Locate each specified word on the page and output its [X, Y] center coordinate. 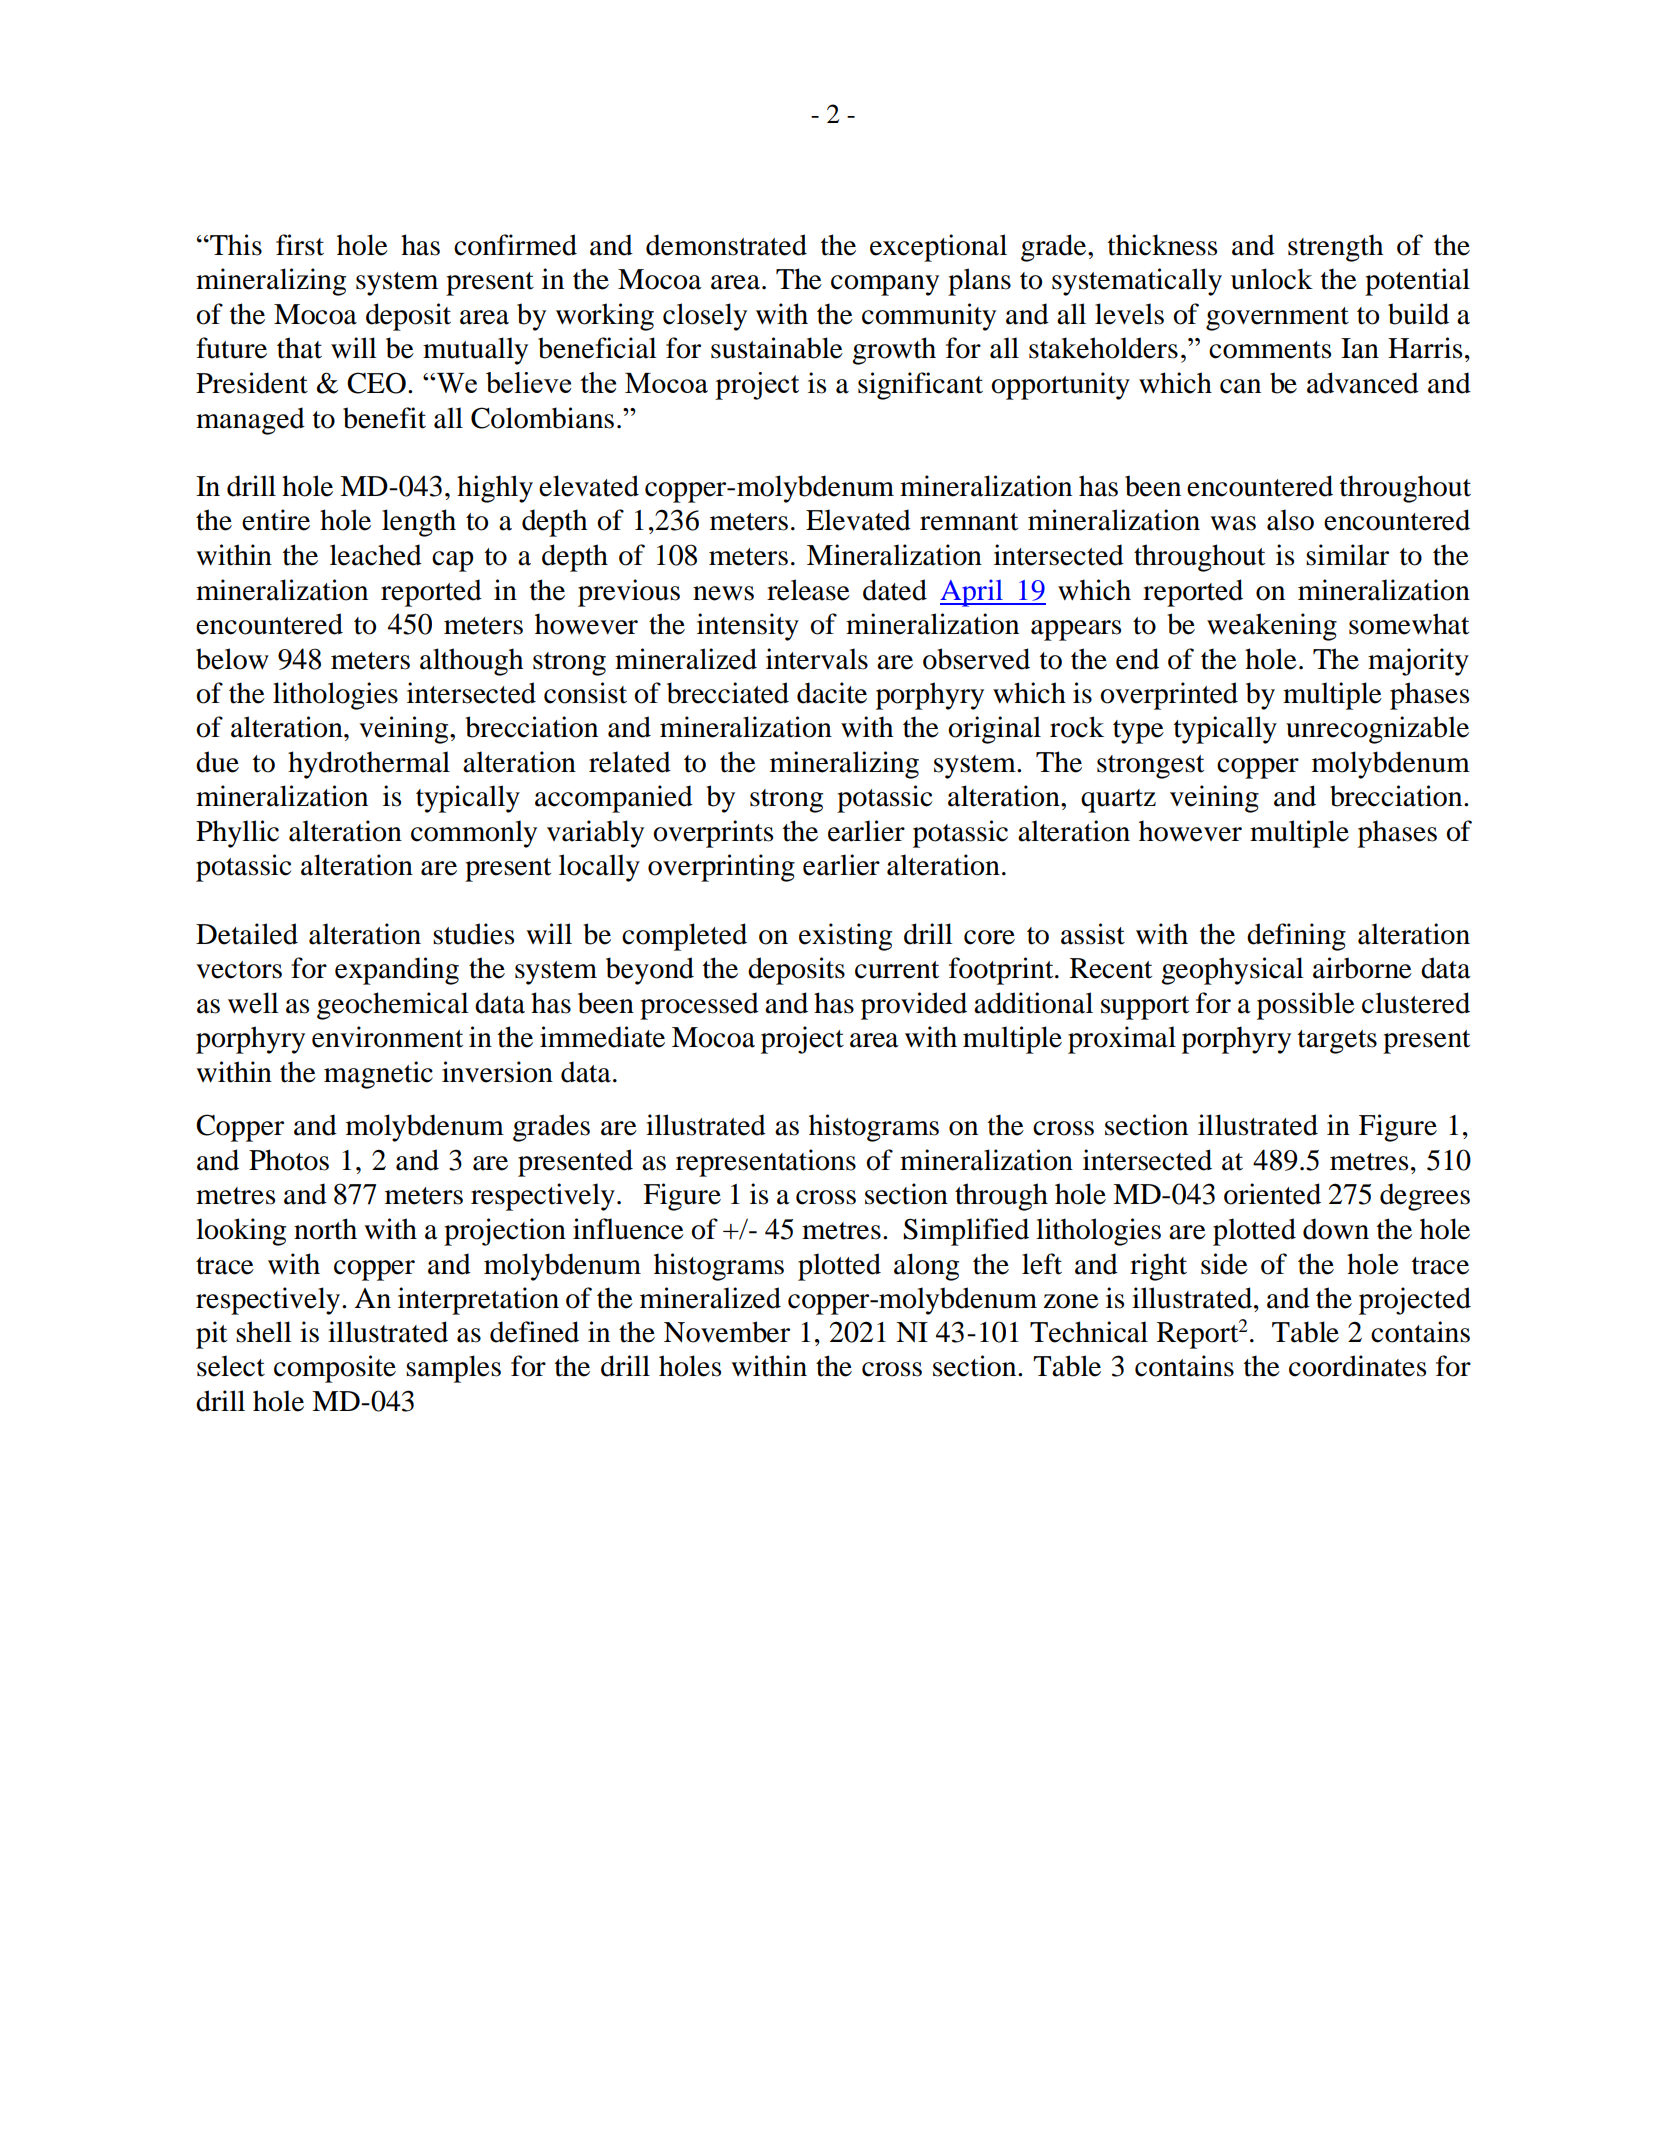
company [885, 285]
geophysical [1232, 971]
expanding [397, 971]
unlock [1272, 279]
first [300, 245]
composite [335, 1369]
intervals [817, 659]
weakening [1272, 627]
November [727, 1332]
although [471, 662]
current [897, 970]
